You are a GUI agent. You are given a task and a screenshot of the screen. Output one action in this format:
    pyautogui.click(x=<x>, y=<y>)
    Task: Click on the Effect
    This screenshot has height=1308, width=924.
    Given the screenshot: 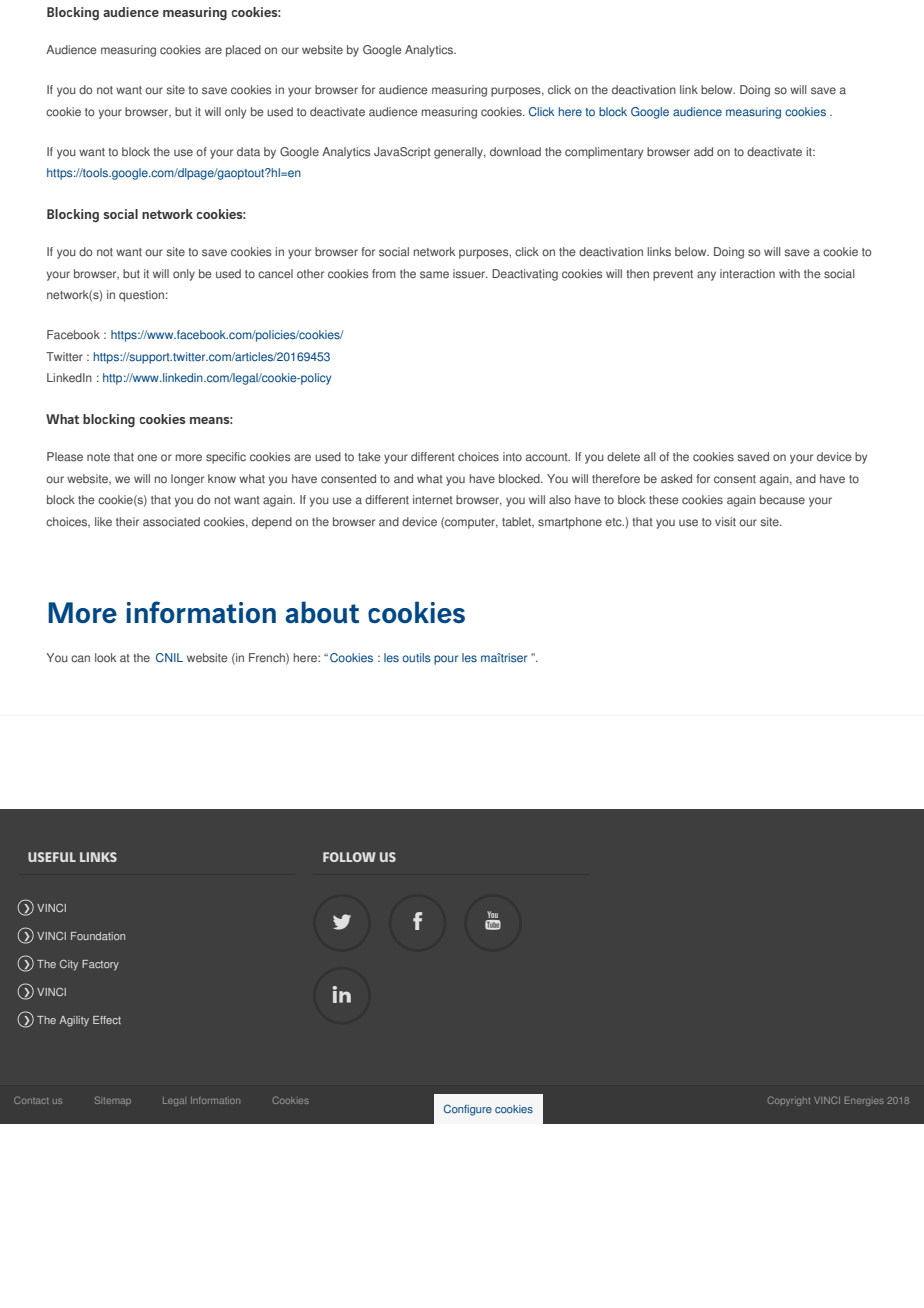 What is the action you would take?
    pyautogui.click(x=107, y=1020)
